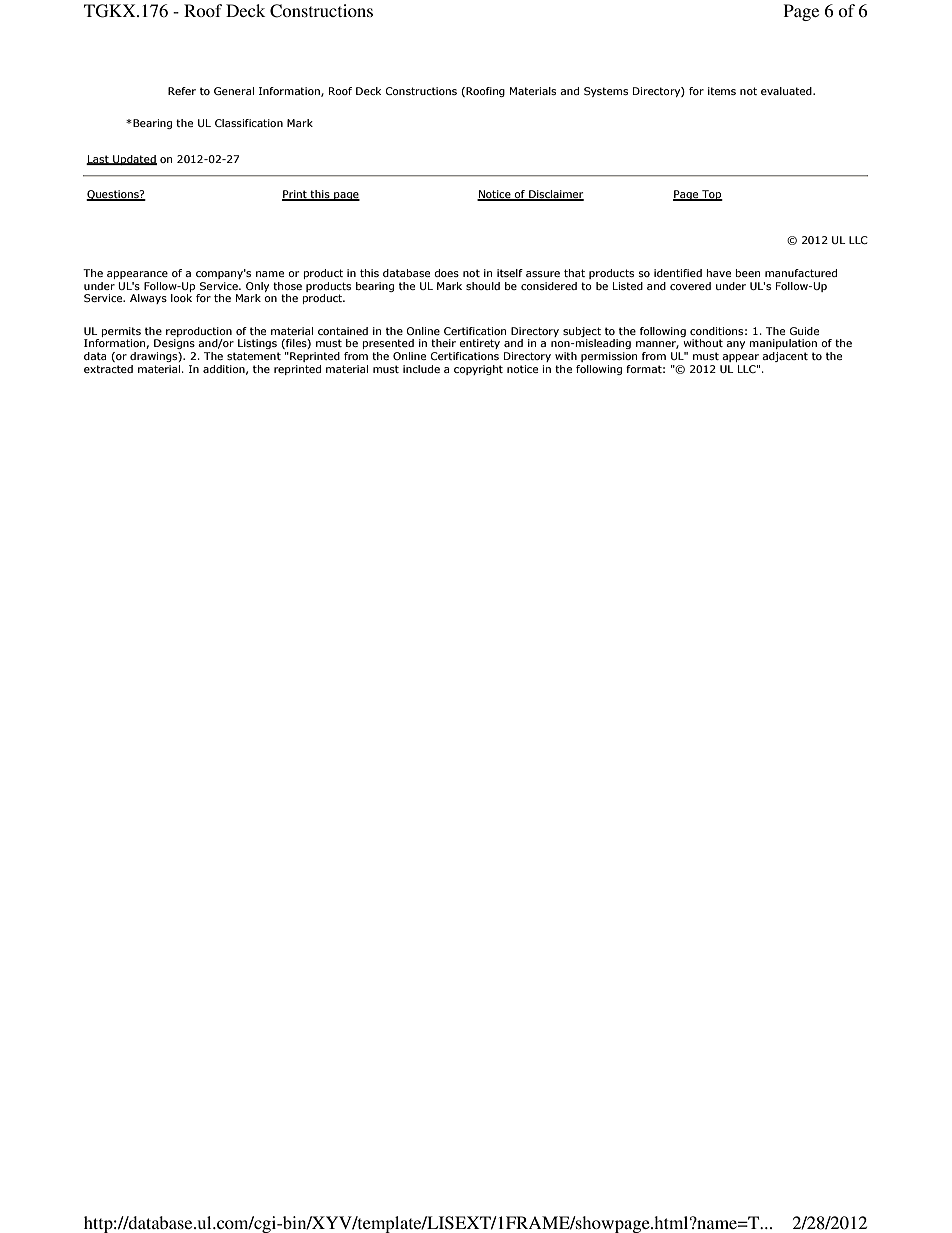 The height and width of the page is (1233, 952). Describe the element at coordinates (719, 273) in the page. I see `have` at that location.
